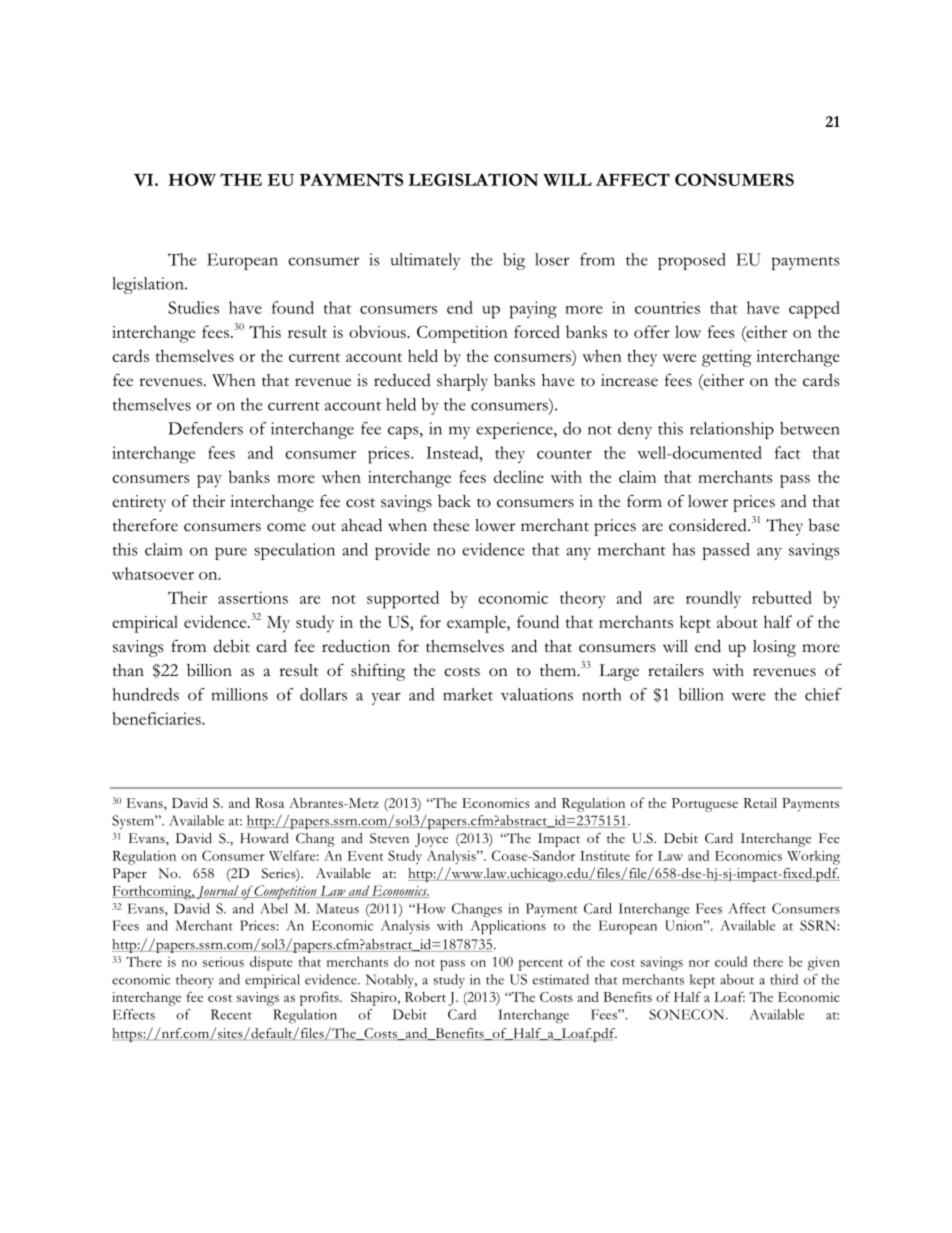 This screenshot has height=1233, width=952. I want to click on Joyce, so click(431, 840).
